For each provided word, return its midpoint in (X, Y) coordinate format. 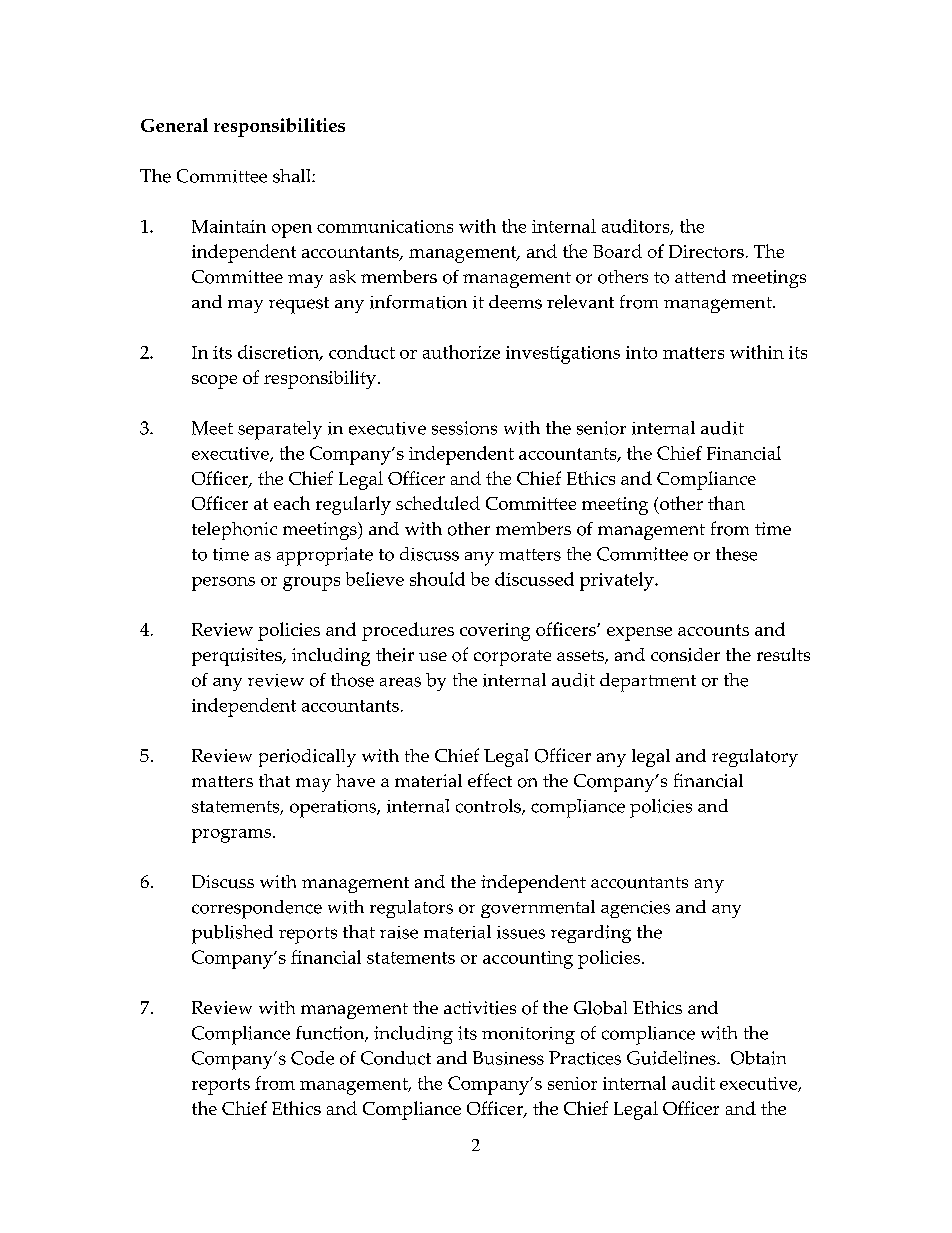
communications (385, 226)
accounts (713, 630)
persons (223, 584)
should (437, 579)
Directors (706, 251)
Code (312, 1058)
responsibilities (279, 127)
